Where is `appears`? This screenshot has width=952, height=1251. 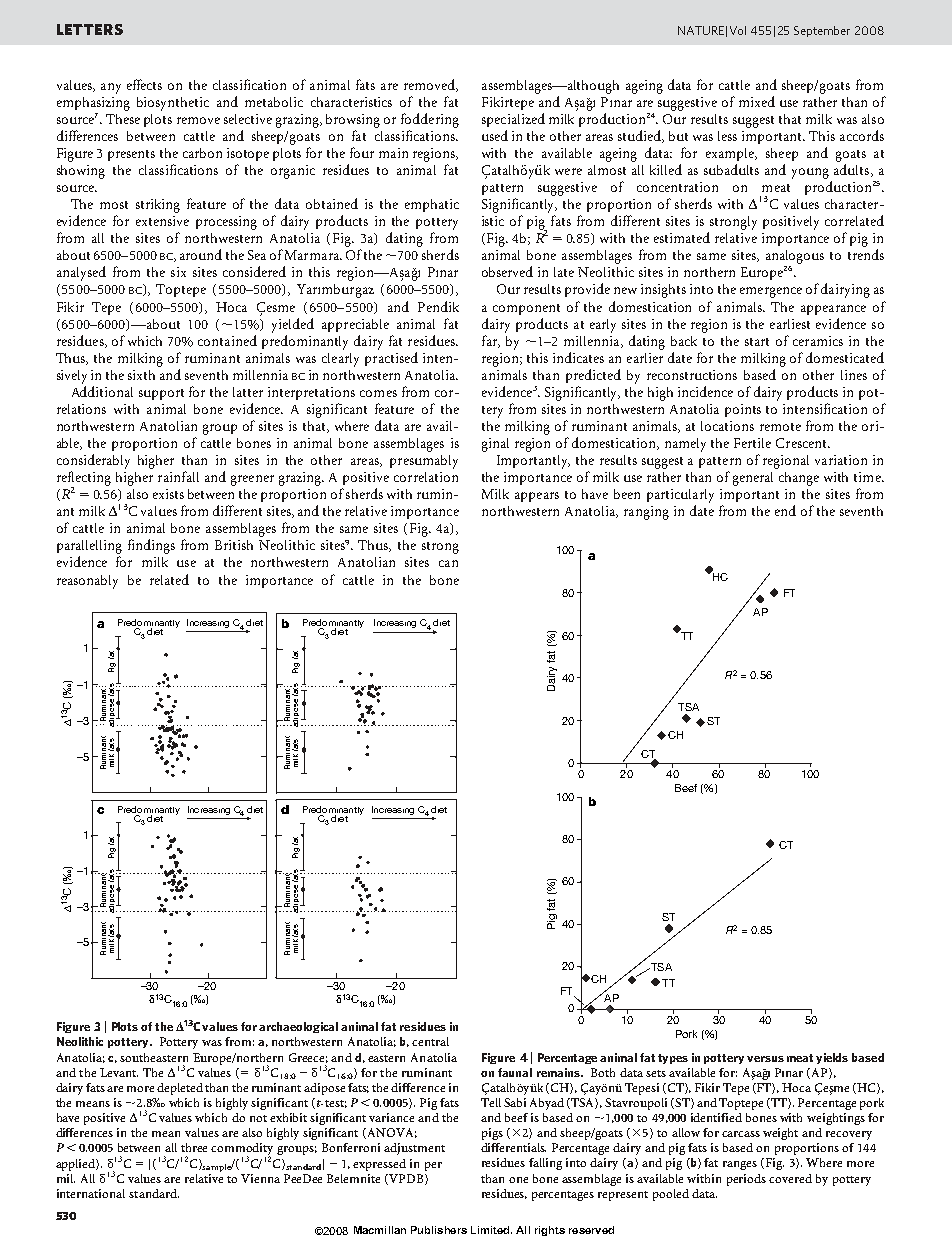
appears is located at coordinates (537, 497).
